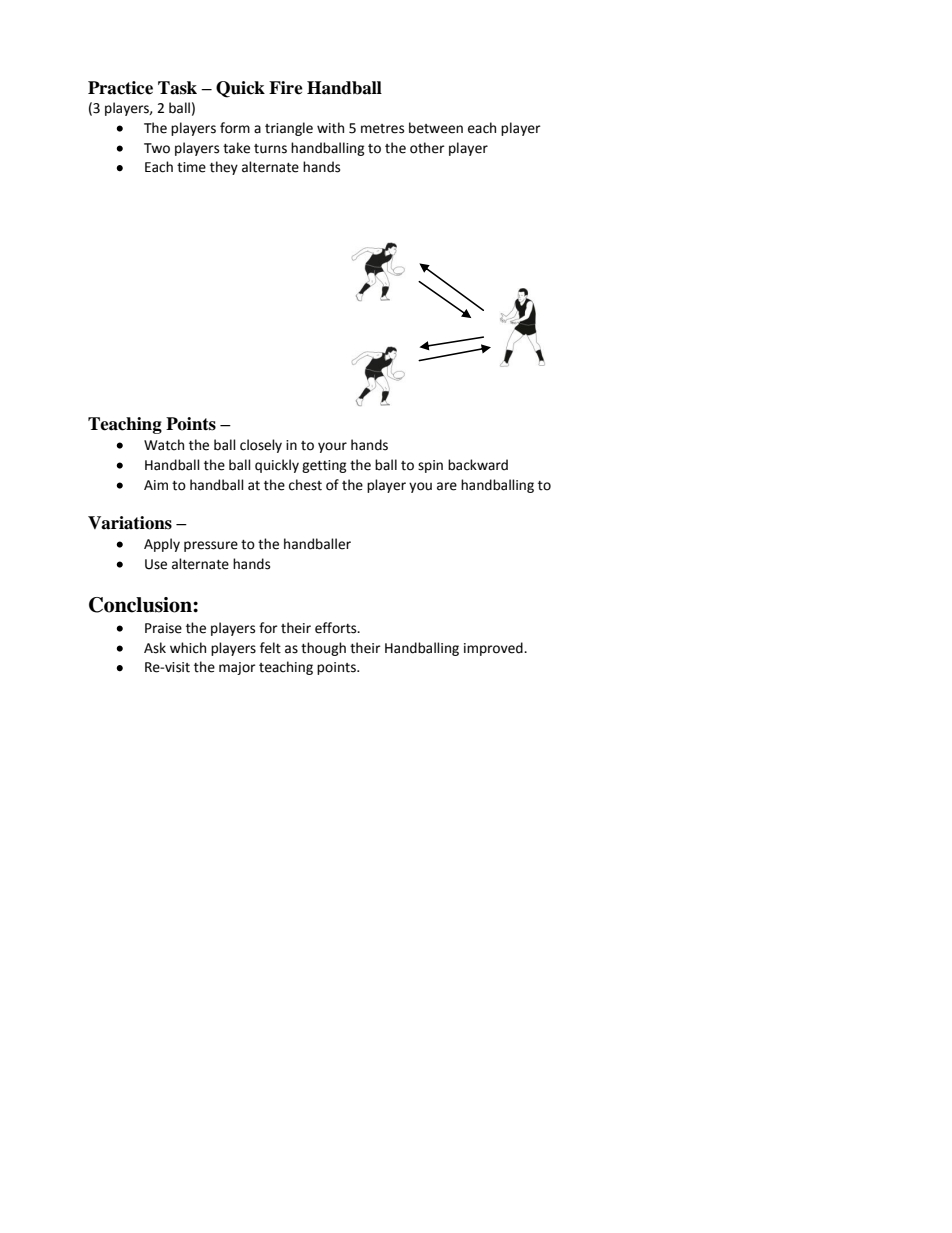 This image has width=952, height=1233. Describe the element at coordinates (188, 648) in the image. I see `which` at that location.
